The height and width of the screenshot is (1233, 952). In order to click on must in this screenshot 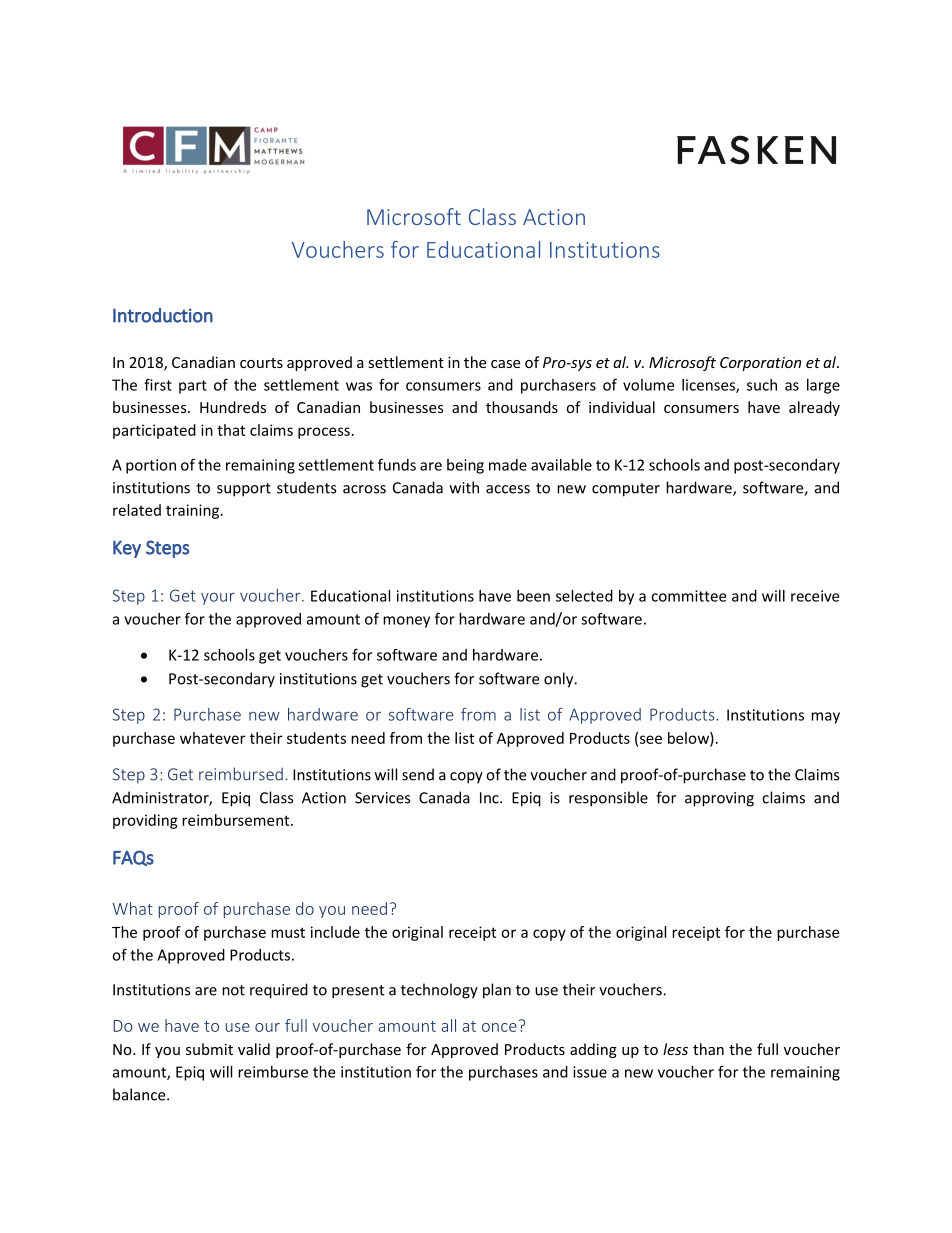, I will do `click(288, 933)`.
